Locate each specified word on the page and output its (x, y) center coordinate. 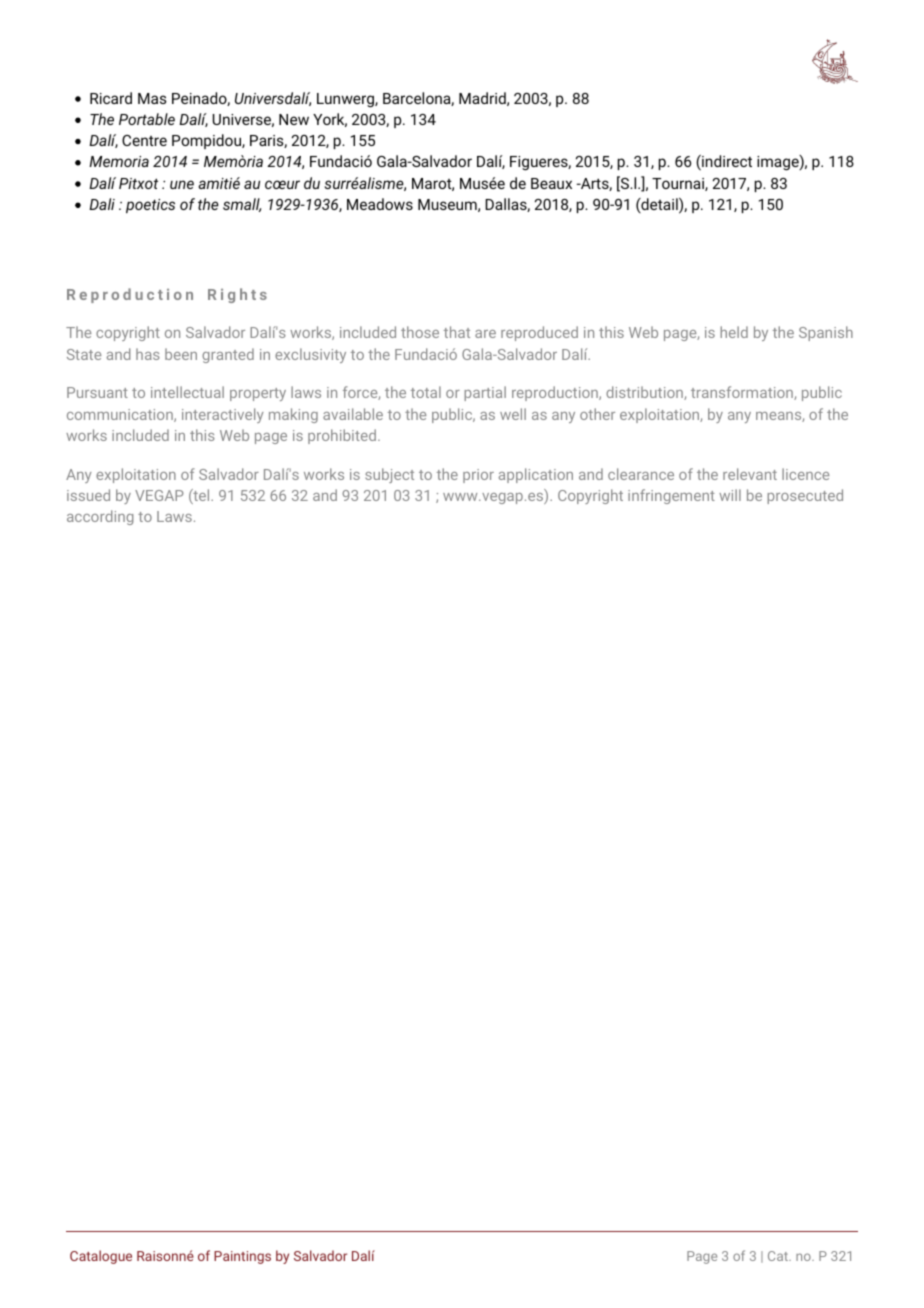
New (294, 119)
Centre (144, 140)
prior (478, 476)
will (730, 495)
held (734, 332)
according (100, 517)
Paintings (242, 1257)
